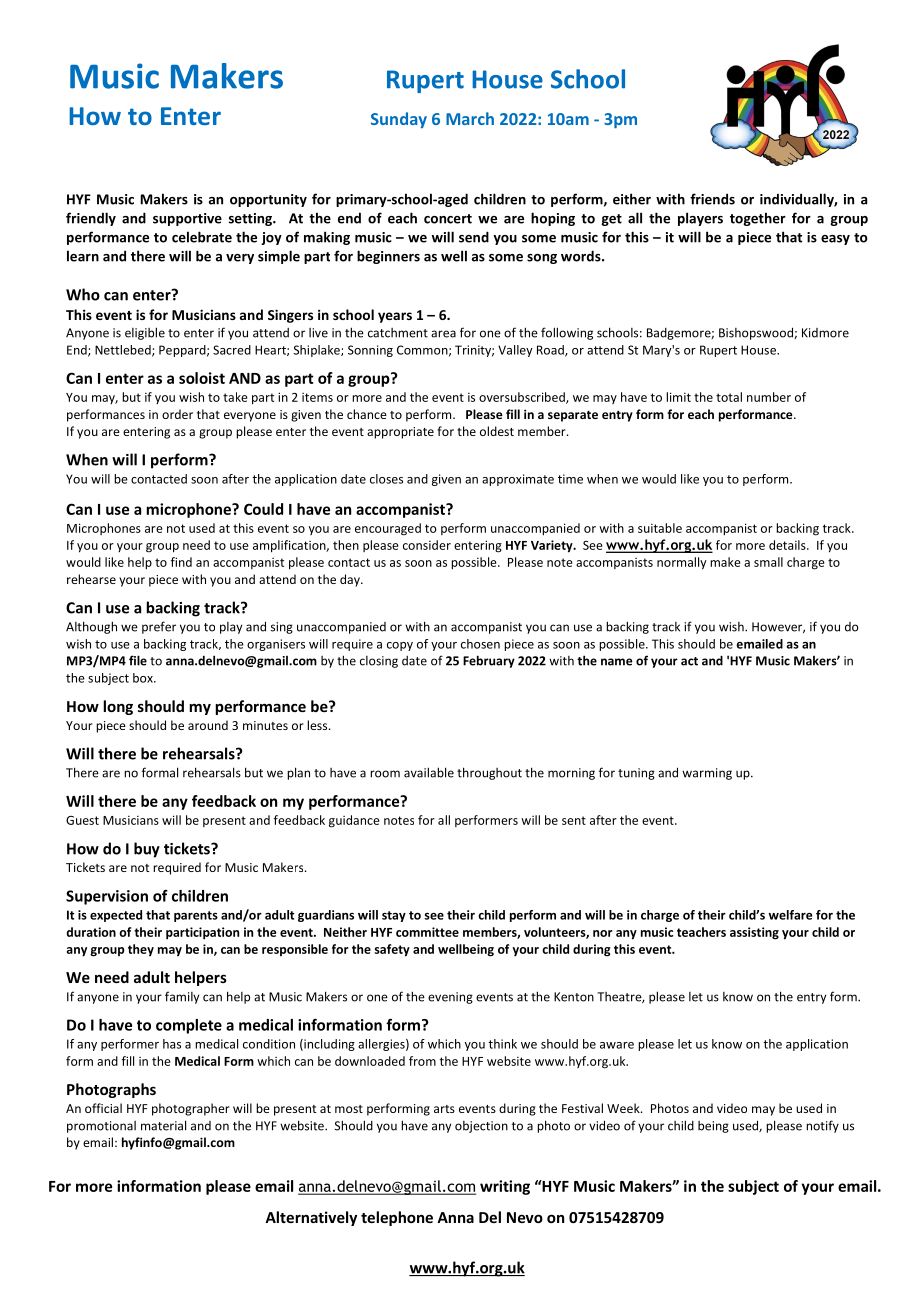 Image resolution: width=924 pixels, height=1308 pixels. What do you see at coordinates (505, 1187) in the page?
I see `writing` at bounding box center [505, 1187].
